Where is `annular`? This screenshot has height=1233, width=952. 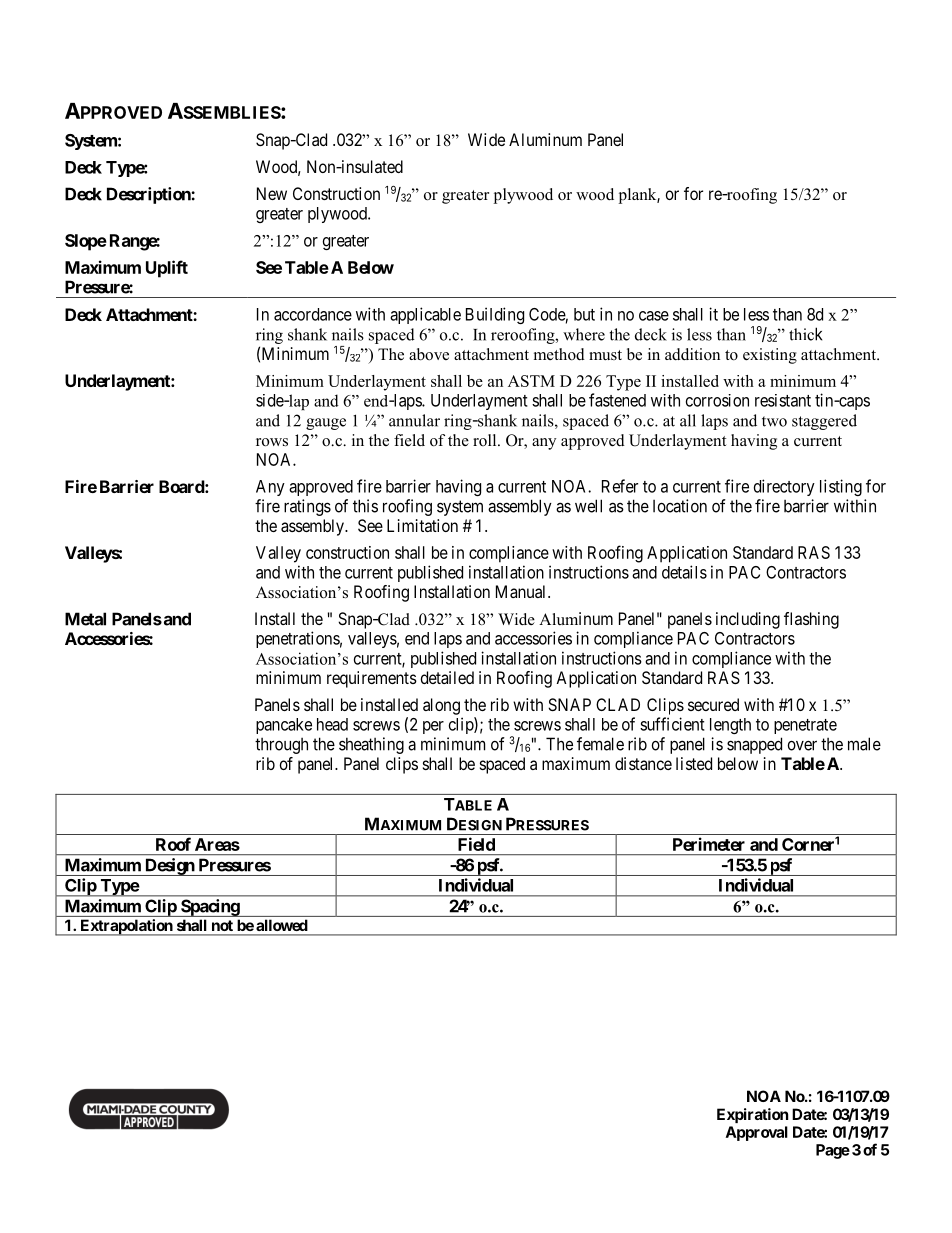
annular is located at coordinates (414, 420).
